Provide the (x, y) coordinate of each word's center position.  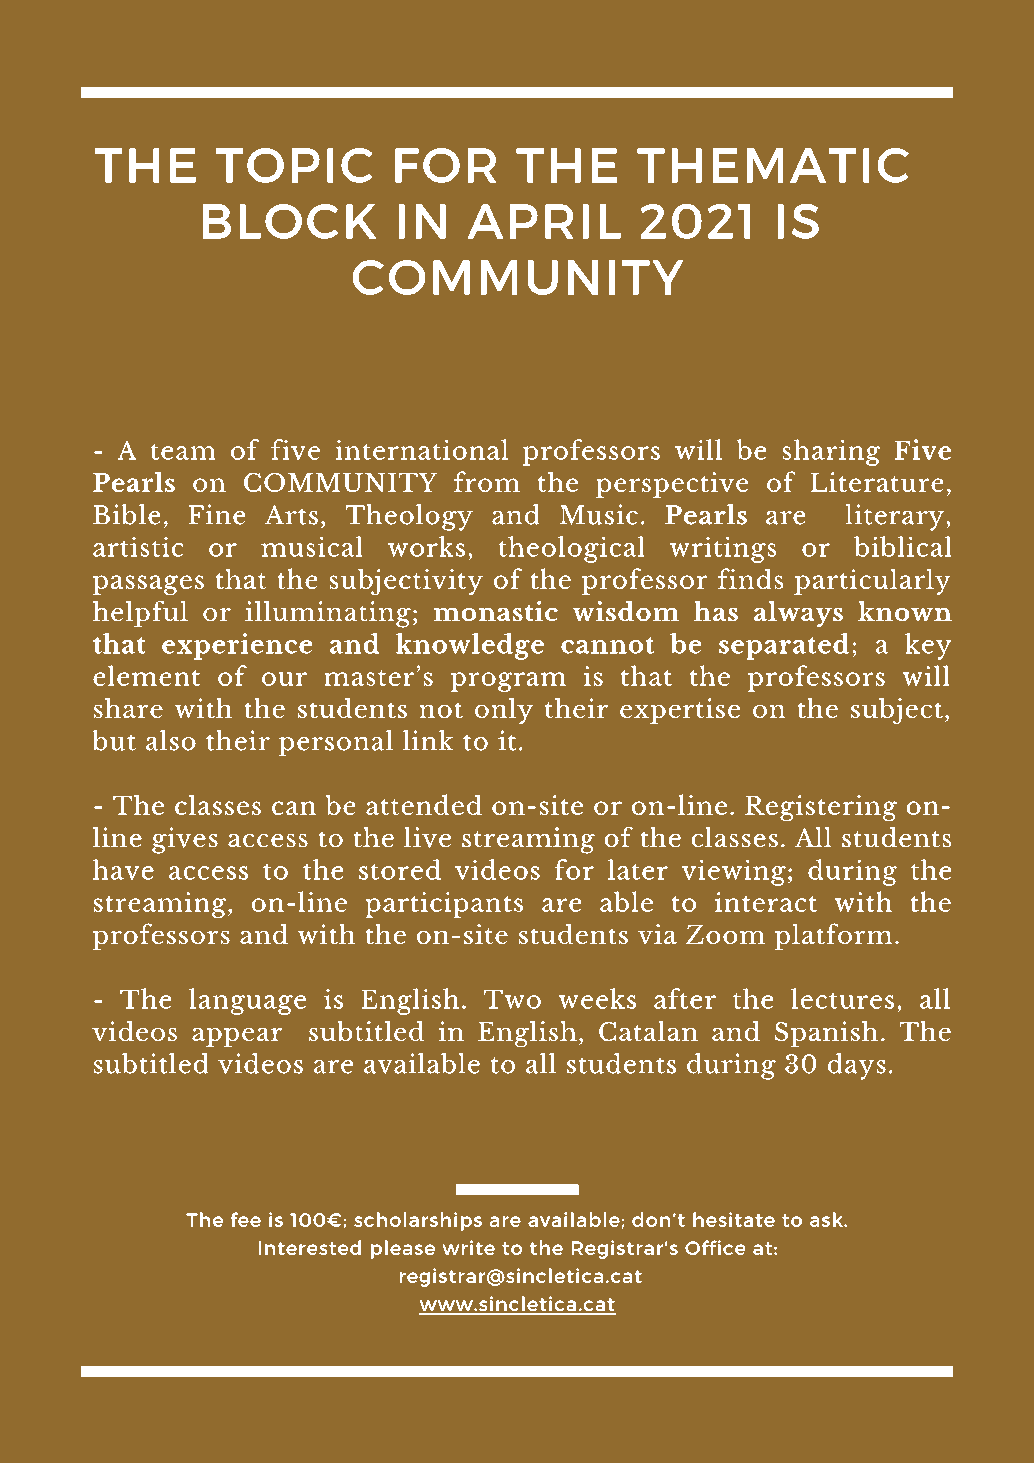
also (171, 740)
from (487, 481)
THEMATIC (773, 165)
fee (246, 1219)
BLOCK (289, 221)
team (183, 452)
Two (512, 999)
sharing (831, 452)
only (504, 711)
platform (833, 936)
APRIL (544, 221)
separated (784, 646)
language (247, 1001)
